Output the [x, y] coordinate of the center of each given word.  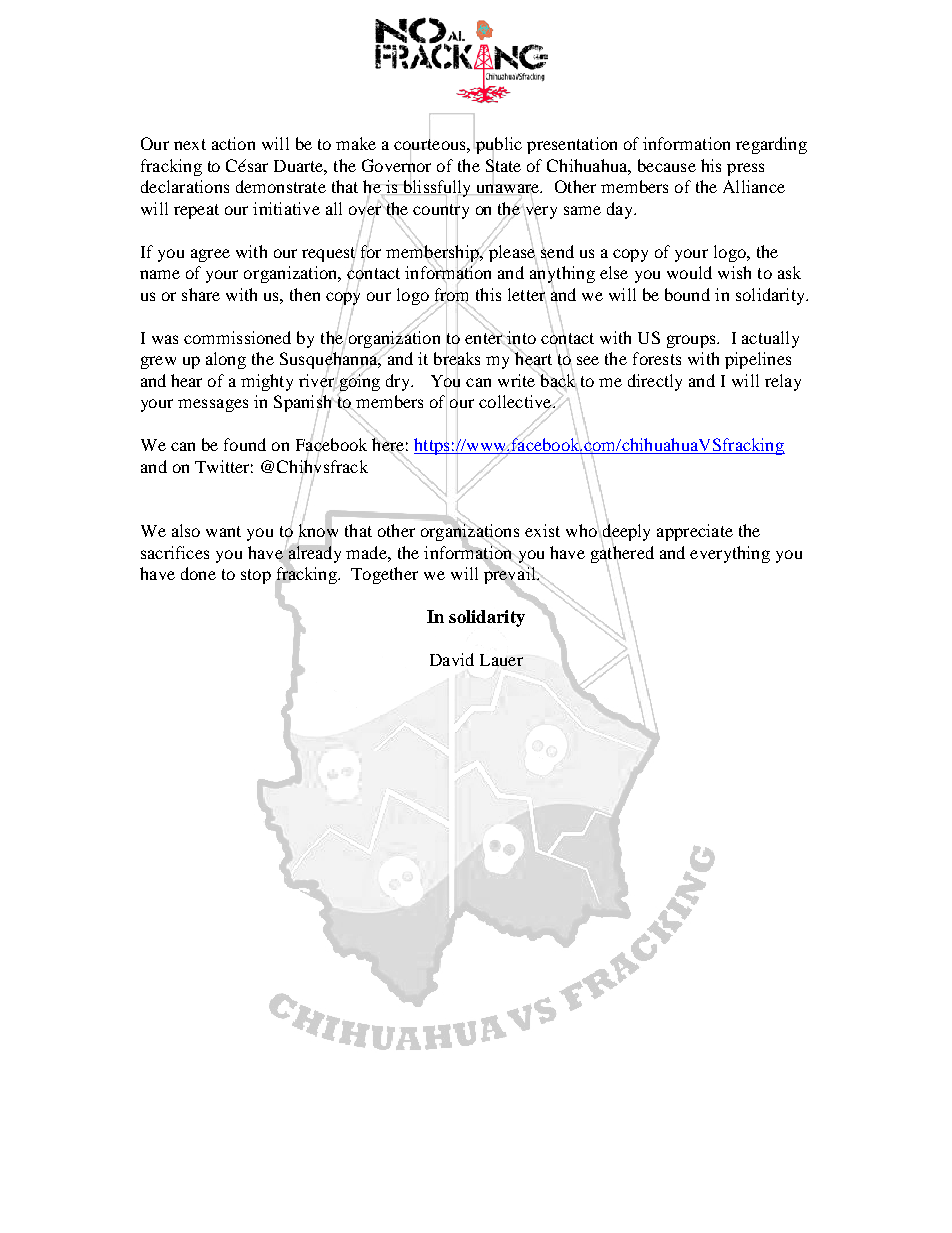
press [745, 169]
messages [213, 405]
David [452, 659]
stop [256, 576]
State [503, 166]
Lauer [501, 660]
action [233, 143]
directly [655, 382]
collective [516, 403]
